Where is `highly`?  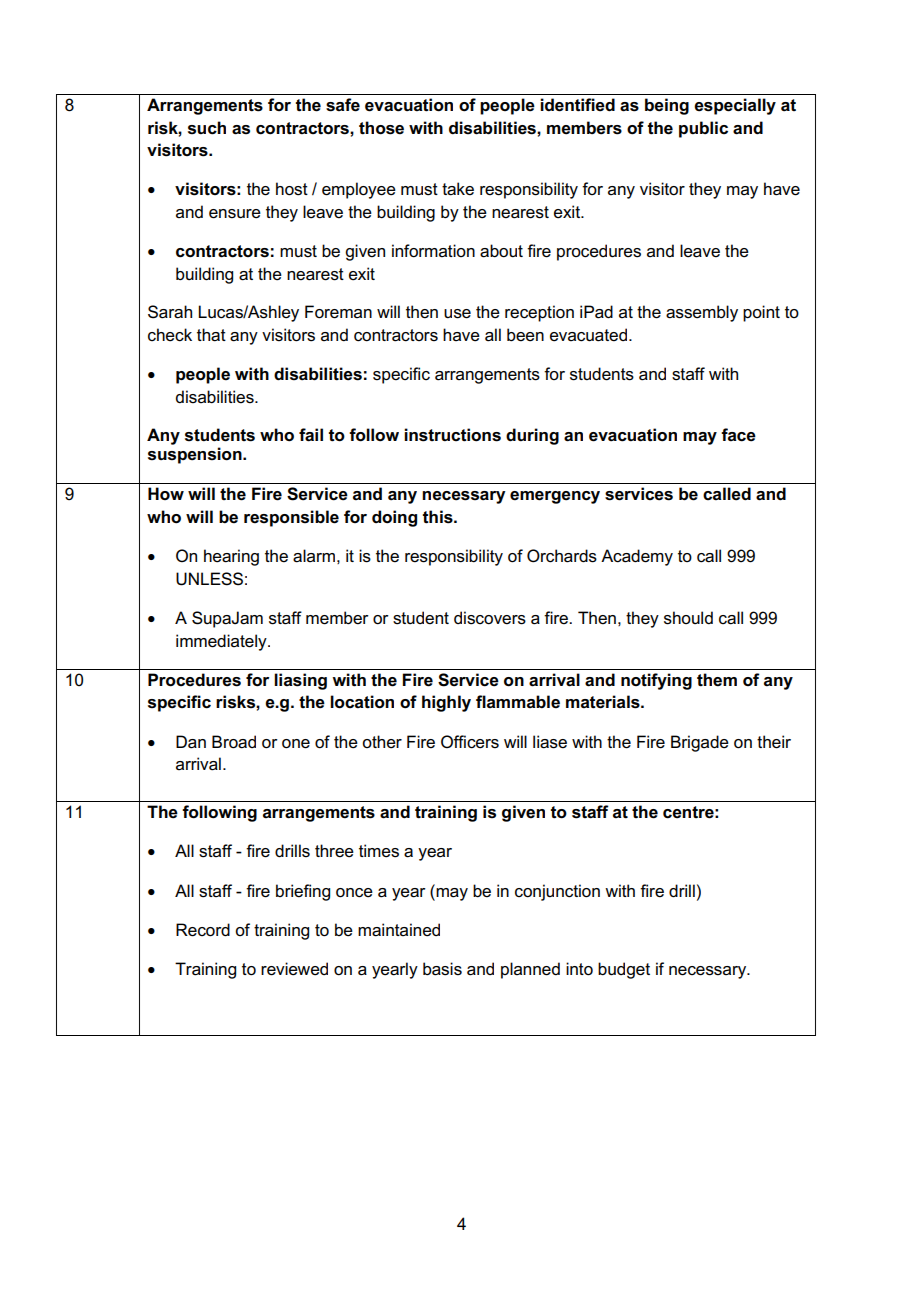
highly is located at coordinates (446, 703).
